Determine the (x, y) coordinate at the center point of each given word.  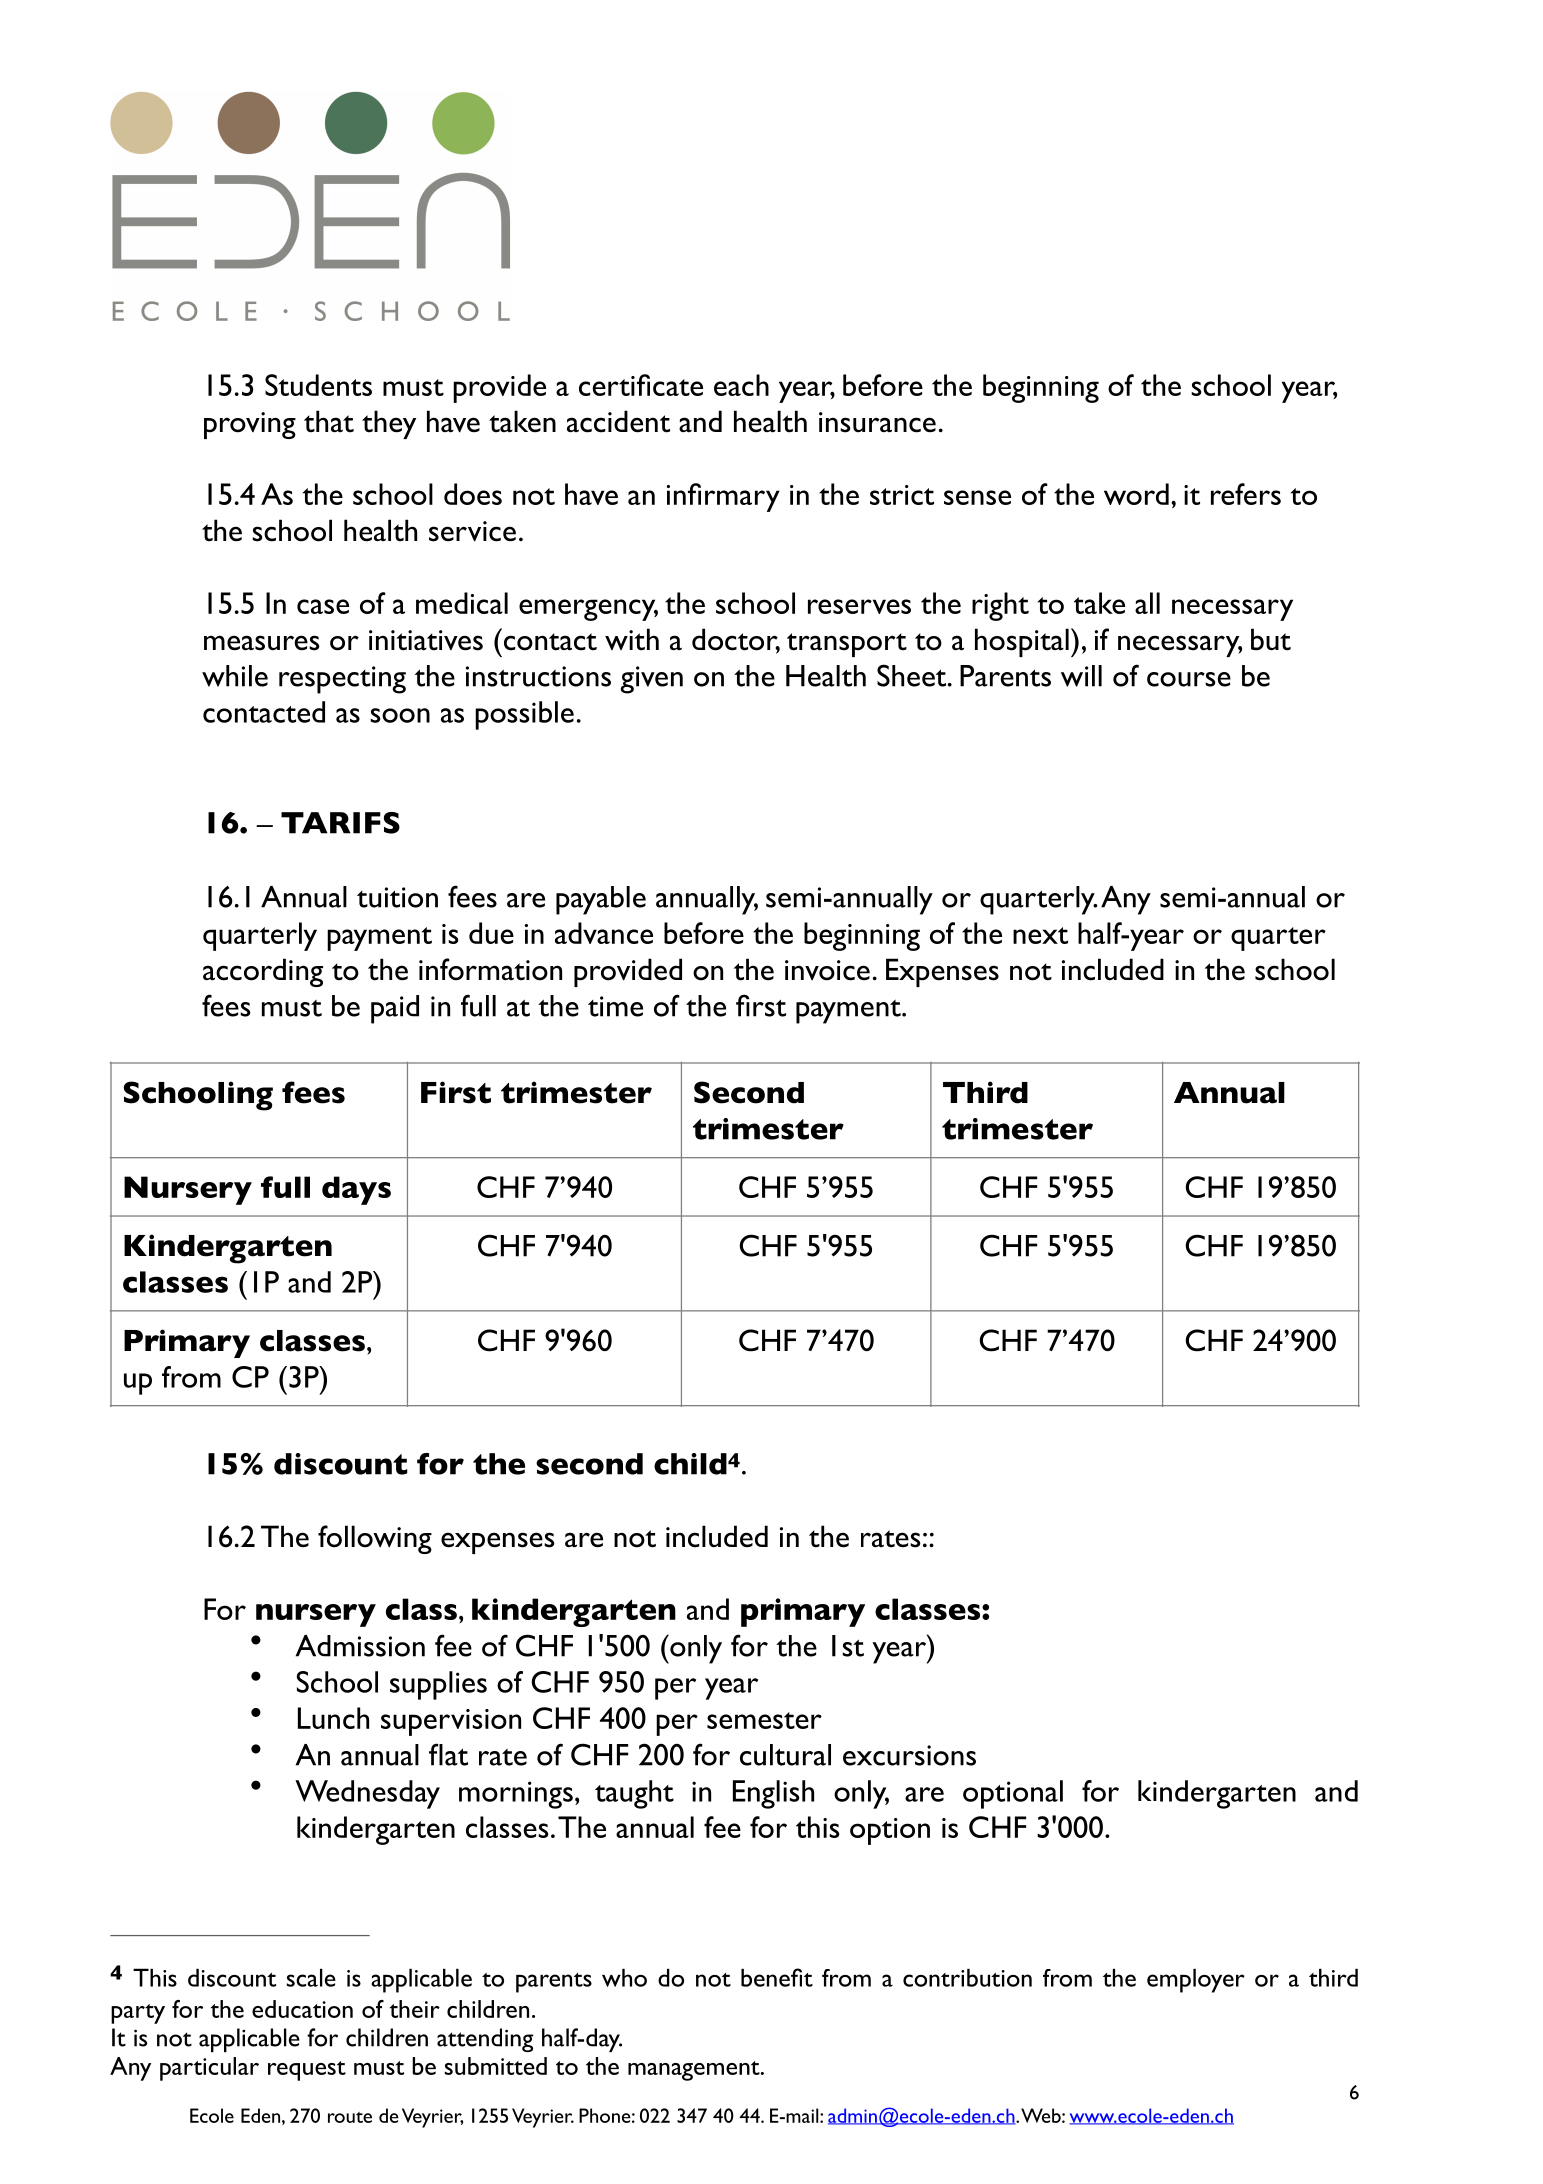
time (615, 1006)
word (1136, 494)
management (695, 2071)
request (307, 2071)
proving (250, 425)
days (356, 1190)
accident (618, 421)
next (1040, 935)
